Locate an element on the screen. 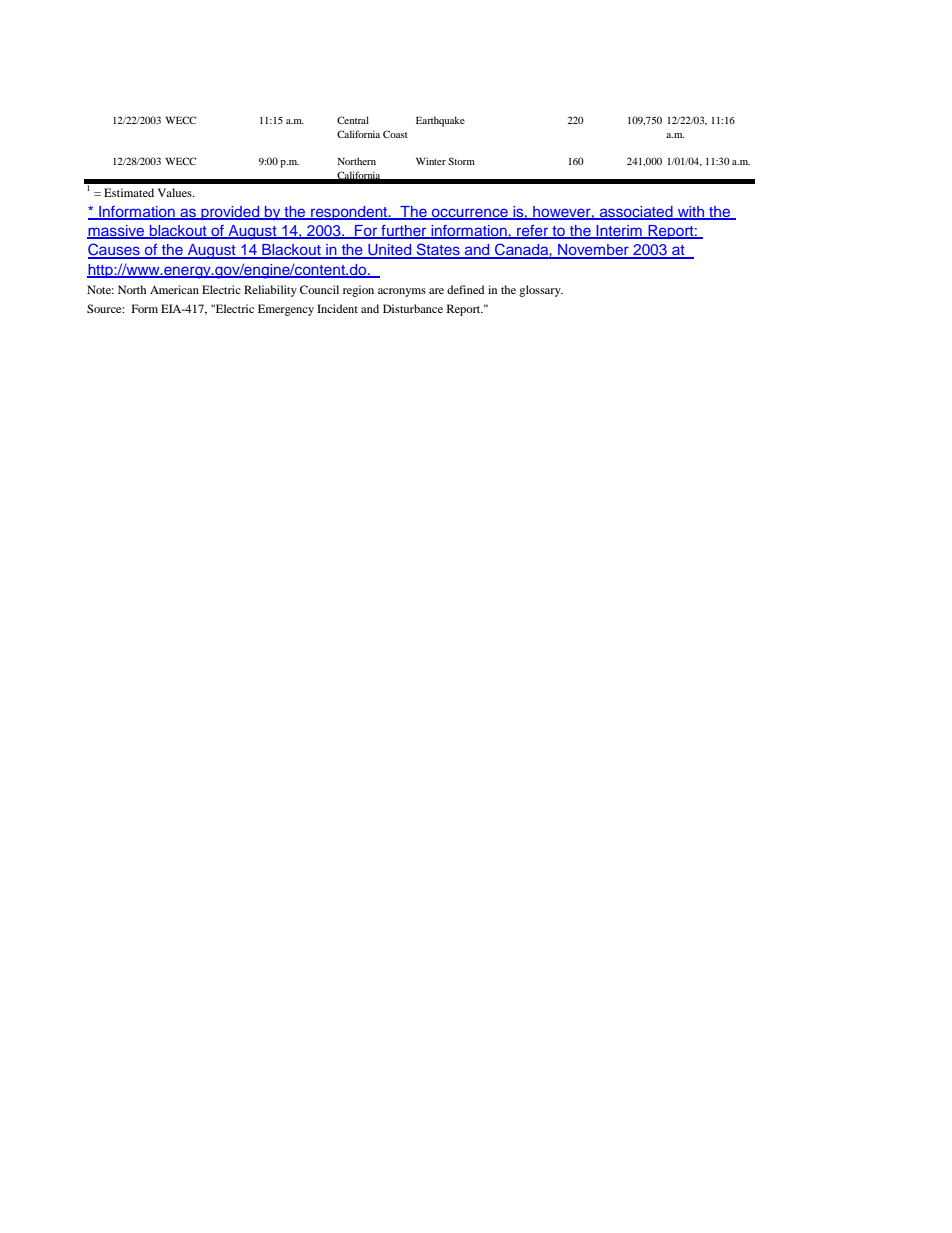 This screenshot has height=1233, width=952. Coast is located at coordinates (395, 134).
